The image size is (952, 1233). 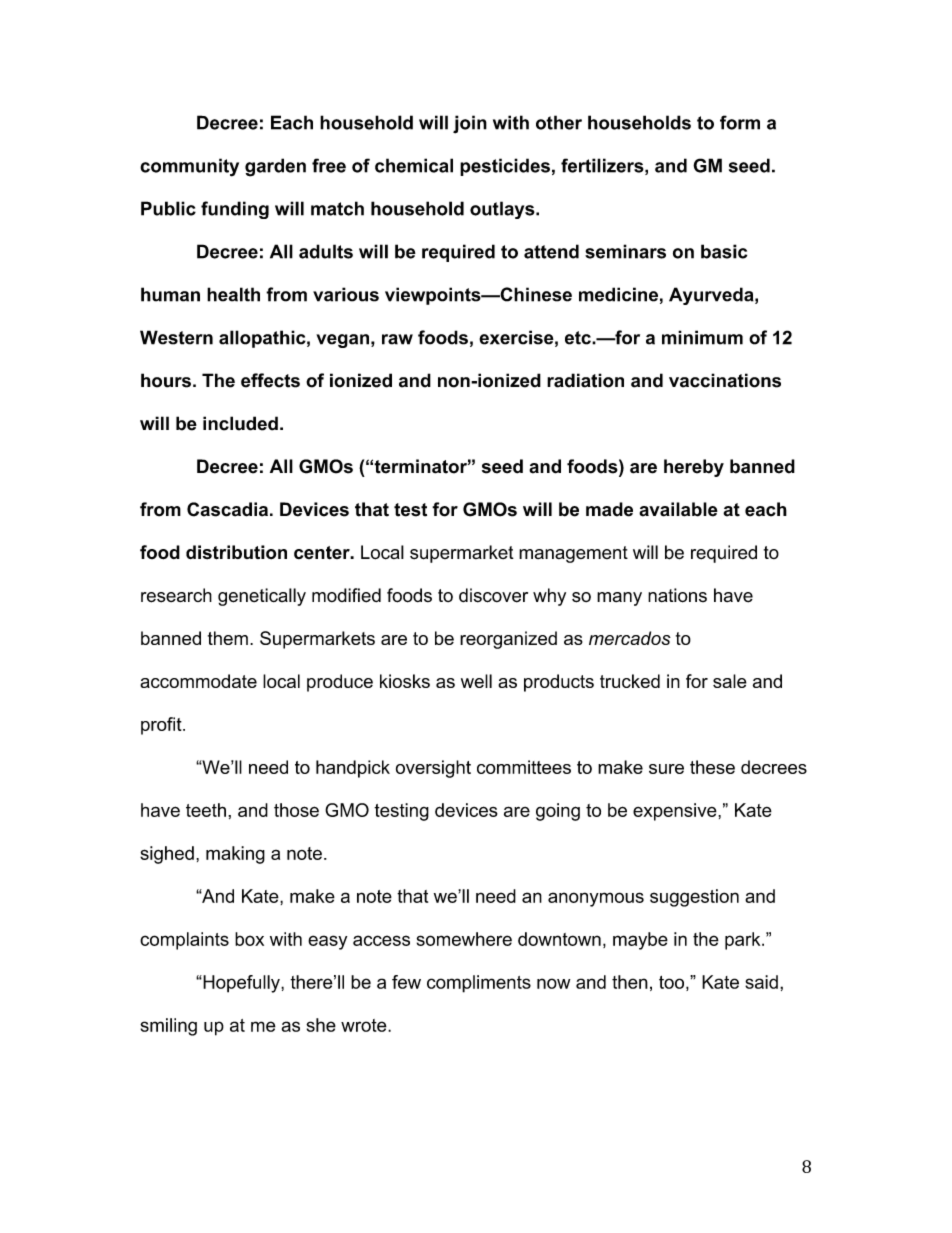 What do you see at coordinates (235, 855) in the screenshot?
I see `making` at bounding box center [235, 855].
